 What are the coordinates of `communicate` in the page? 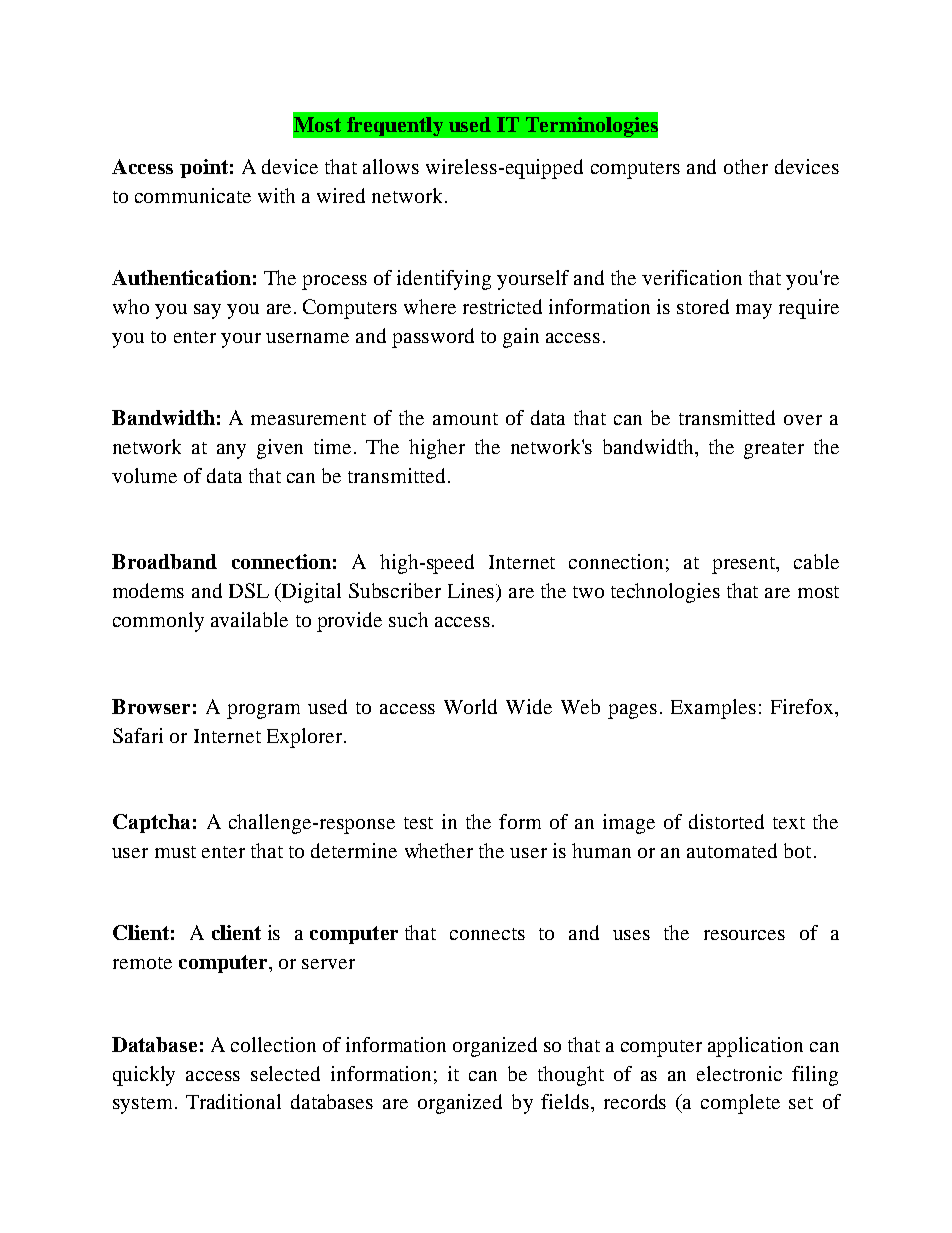 It's located at (193, 195).
